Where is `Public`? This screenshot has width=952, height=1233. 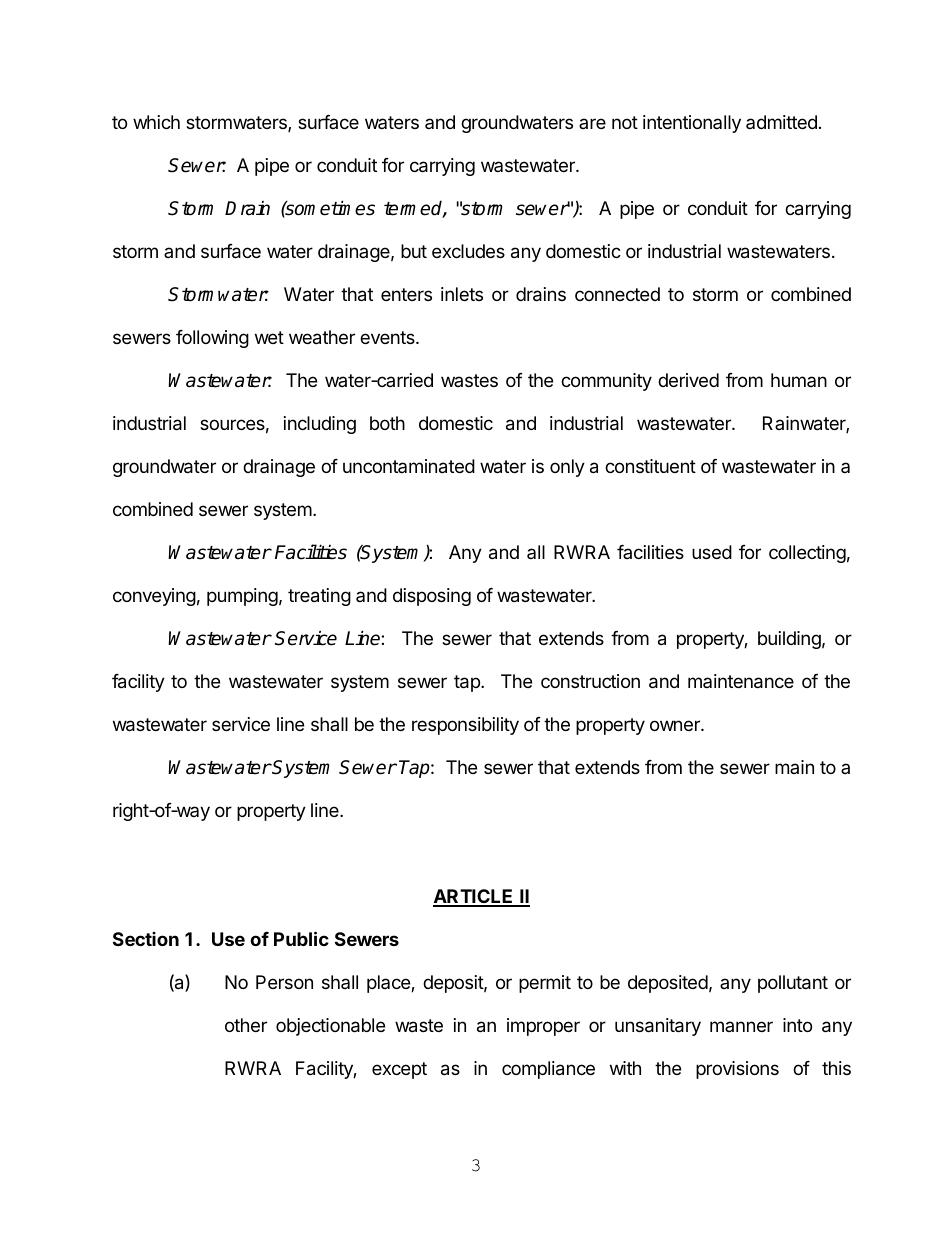 Public is located at coordinates (301, 938).
